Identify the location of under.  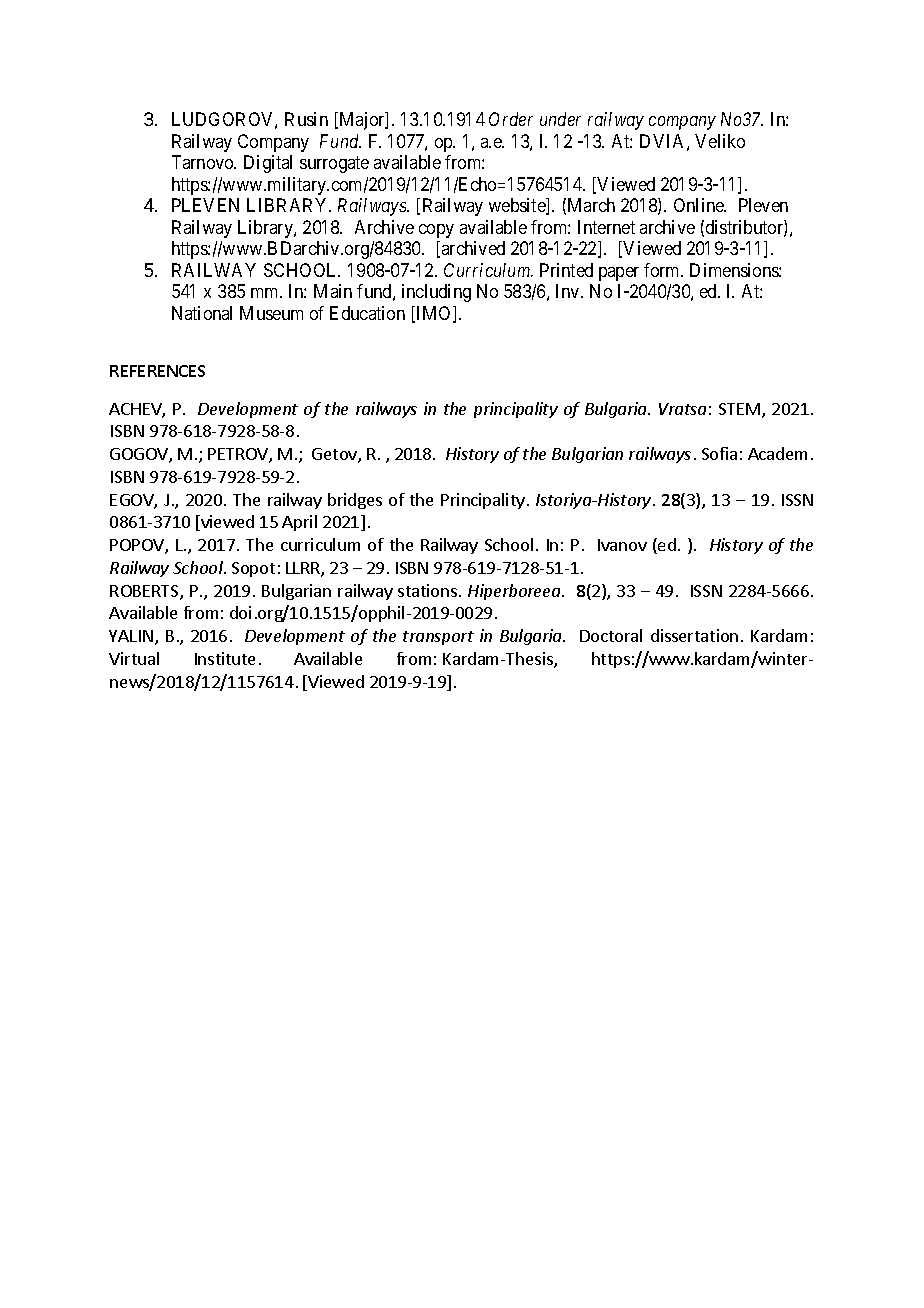
(560, 119).
